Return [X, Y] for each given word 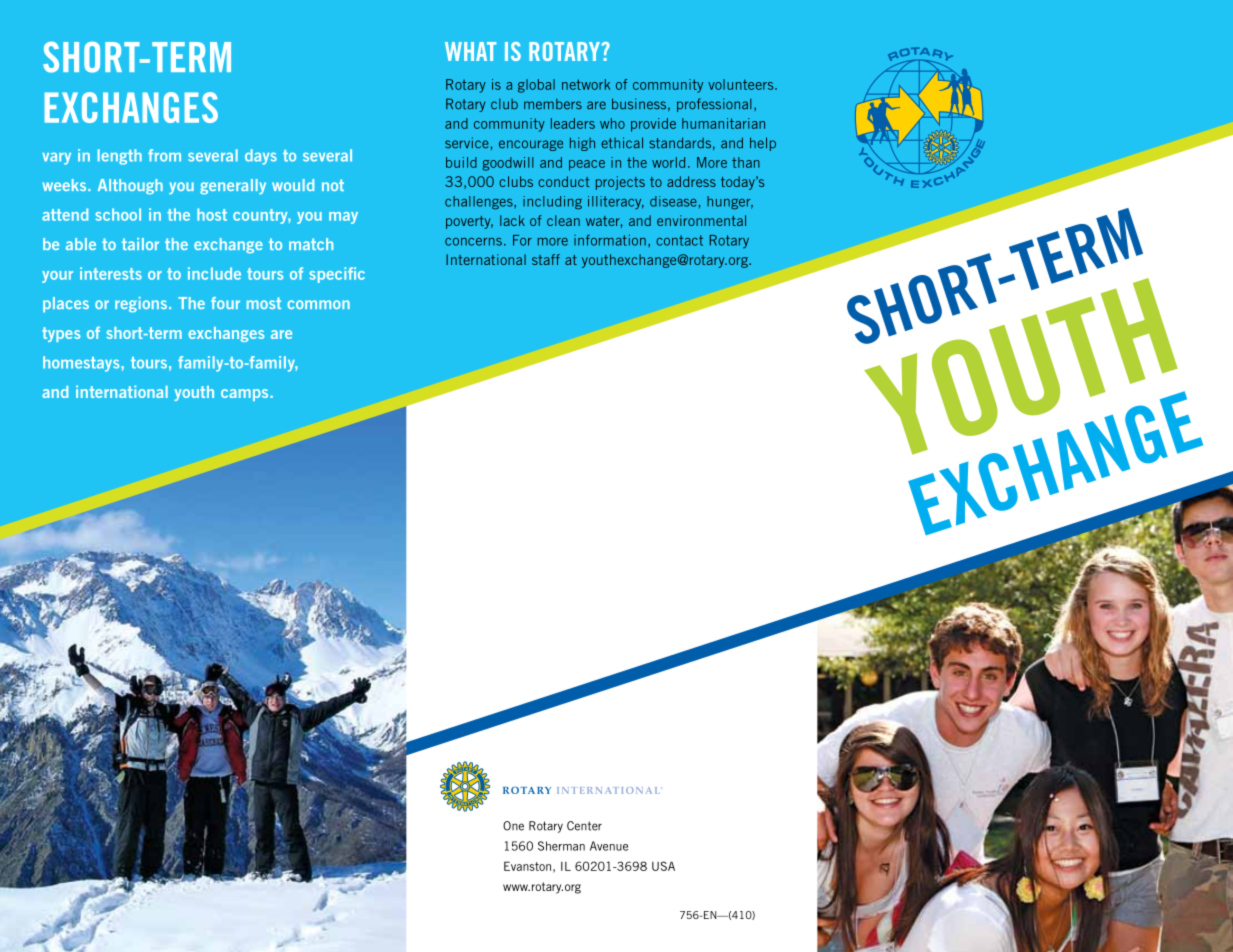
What [470, 51]
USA [663, 866]
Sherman [561, 846]
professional [714, 105]
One [513, 826]
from [164, 155]
